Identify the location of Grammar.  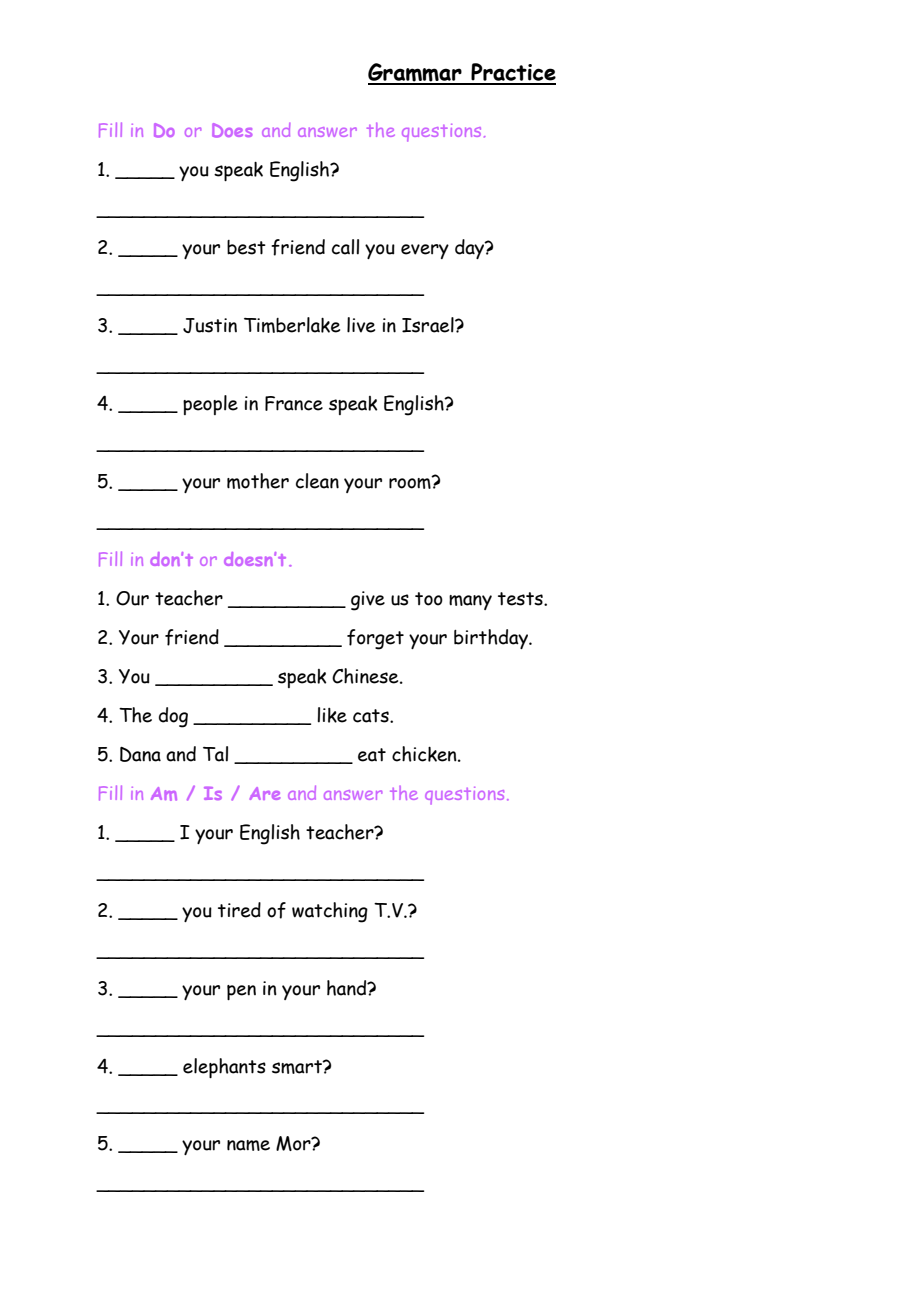
(416, 73).
